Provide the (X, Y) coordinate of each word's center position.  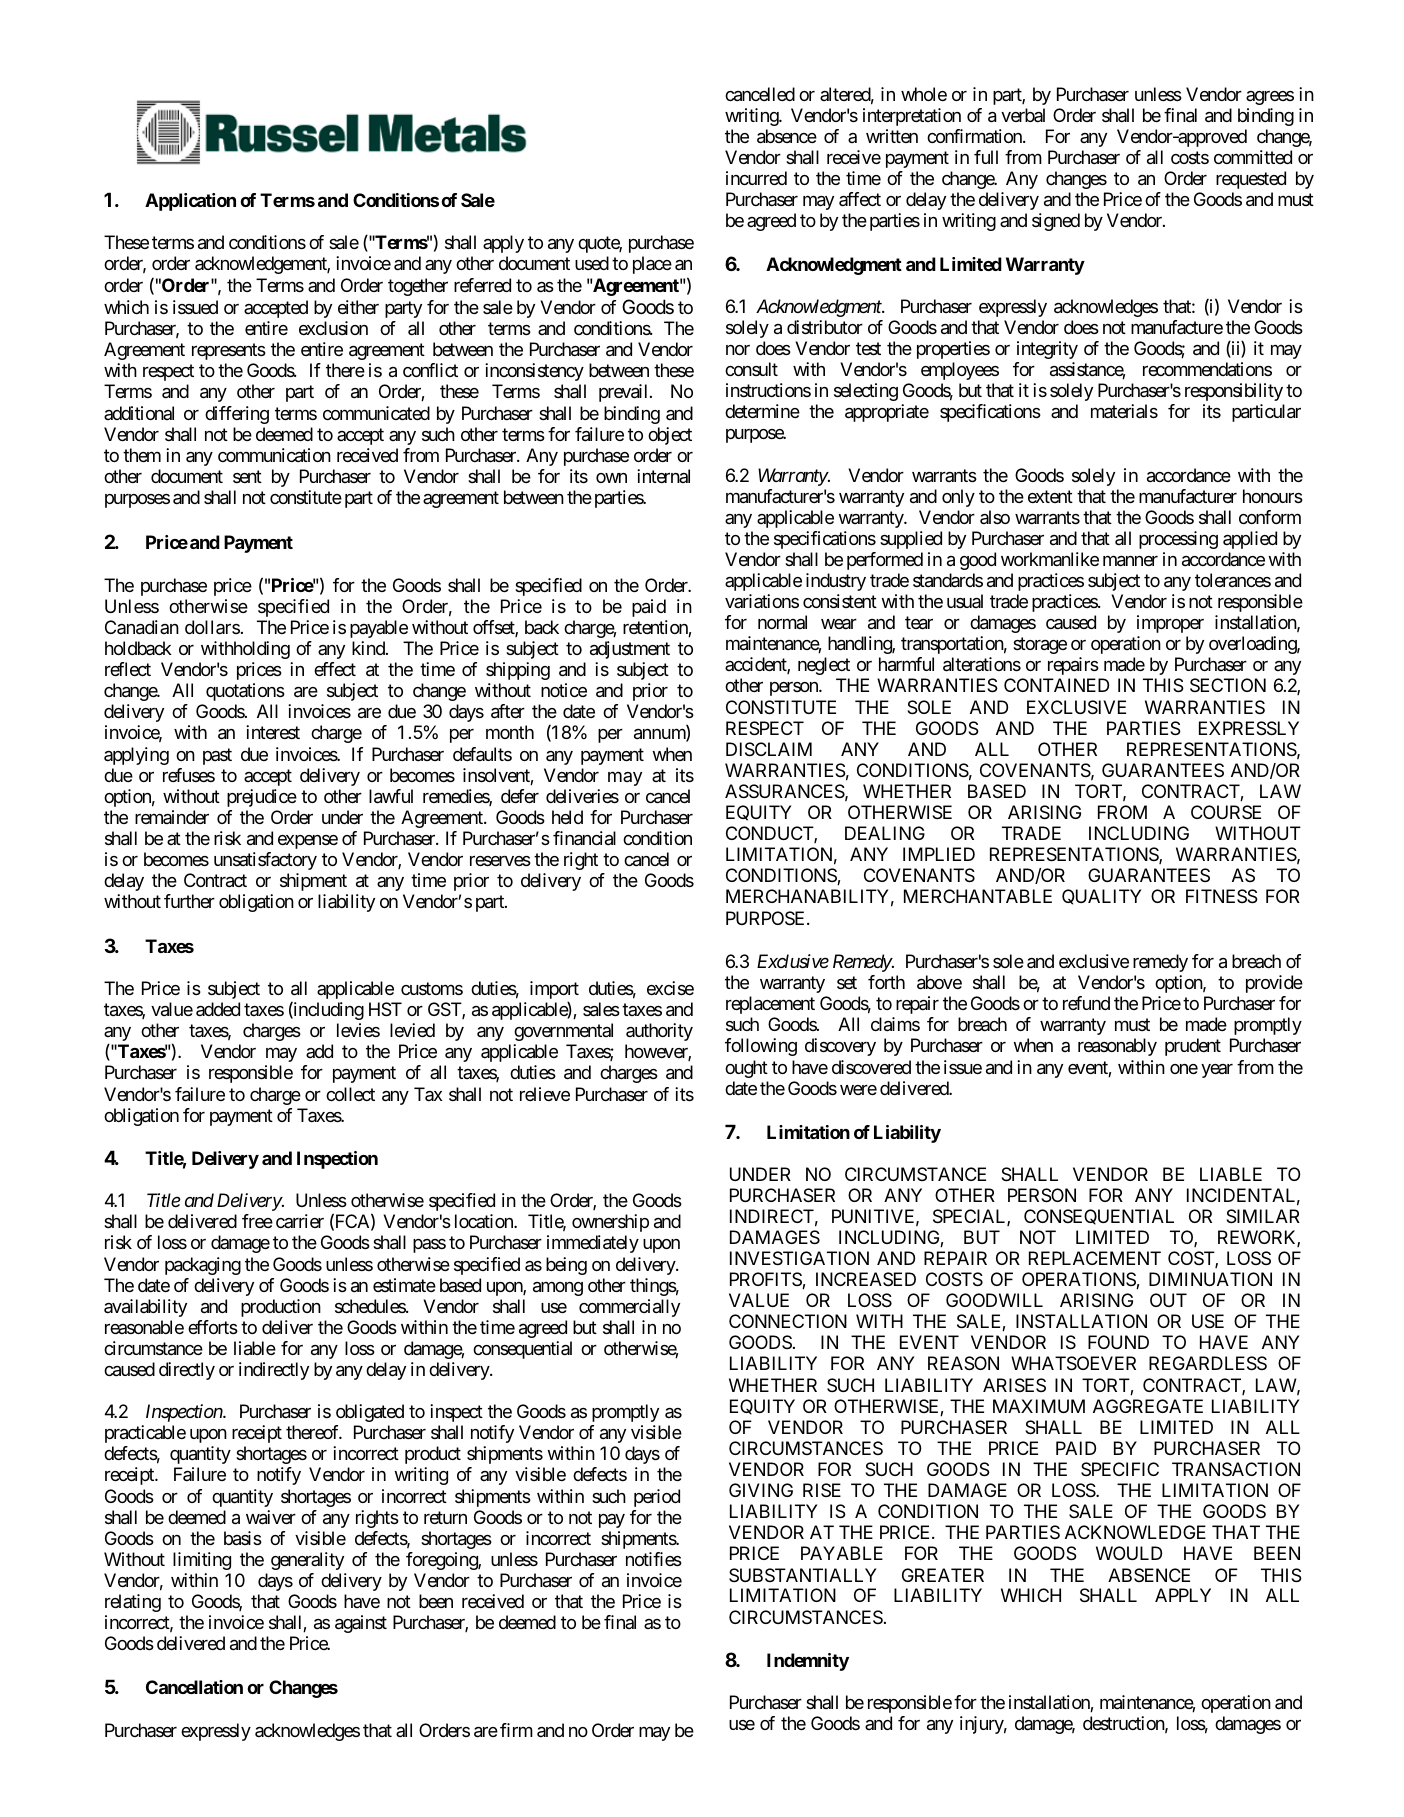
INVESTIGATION (799, 1258)
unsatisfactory (265, 861)
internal (663, 476)
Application (190, 202)
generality (307, 1561)
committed (1253, 157)
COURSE (1226, 812)
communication (274, 455)
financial (584, 838)
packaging (203, 1266)
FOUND (1118, 1342)
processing (1178, 540)
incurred (756, 178)
